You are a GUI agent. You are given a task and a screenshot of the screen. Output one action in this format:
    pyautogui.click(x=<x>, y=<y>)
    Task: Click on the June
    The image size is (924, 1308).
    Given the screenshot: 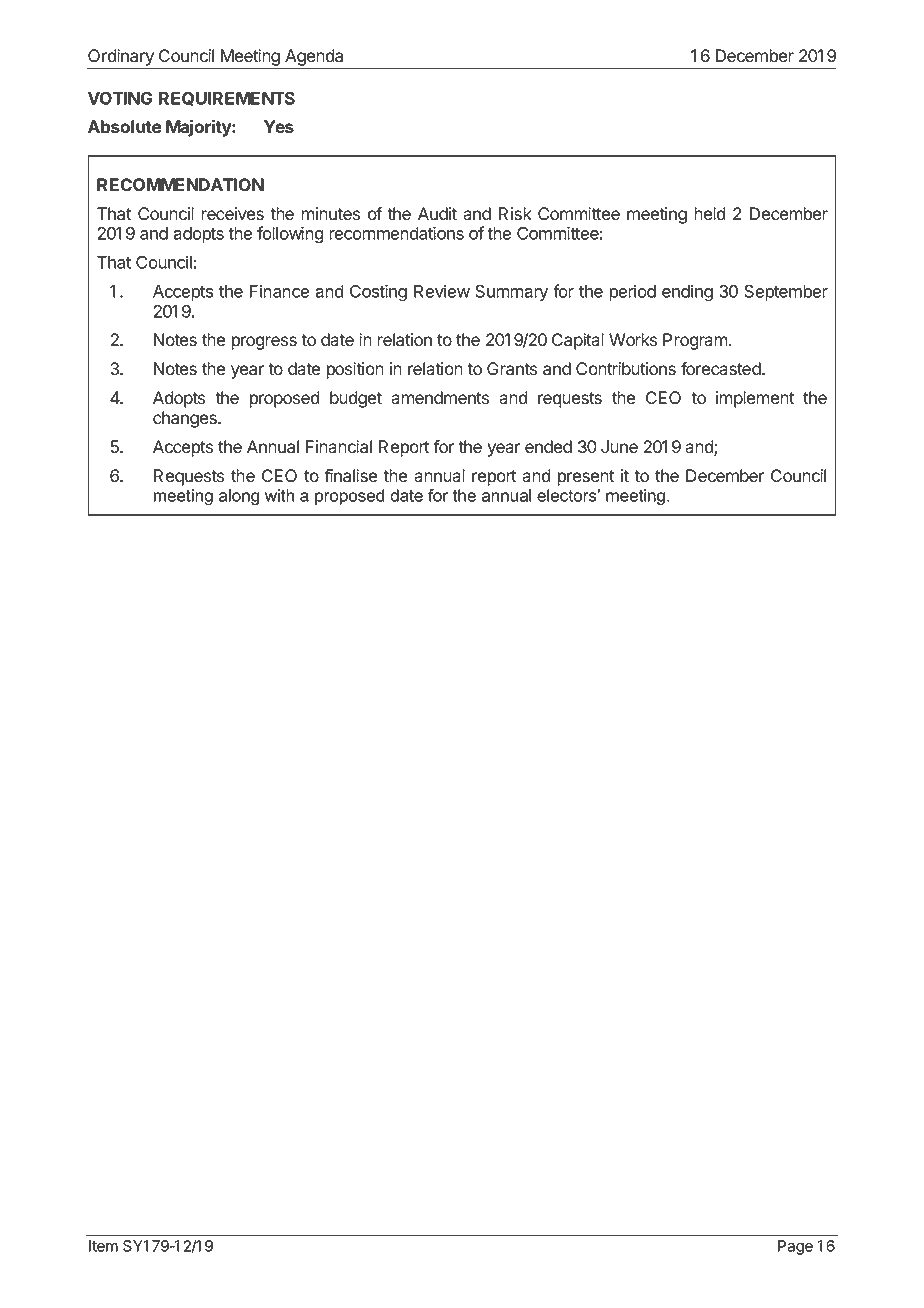 What is the action you would take?
    pyautogui.click(x=619, y=447)
